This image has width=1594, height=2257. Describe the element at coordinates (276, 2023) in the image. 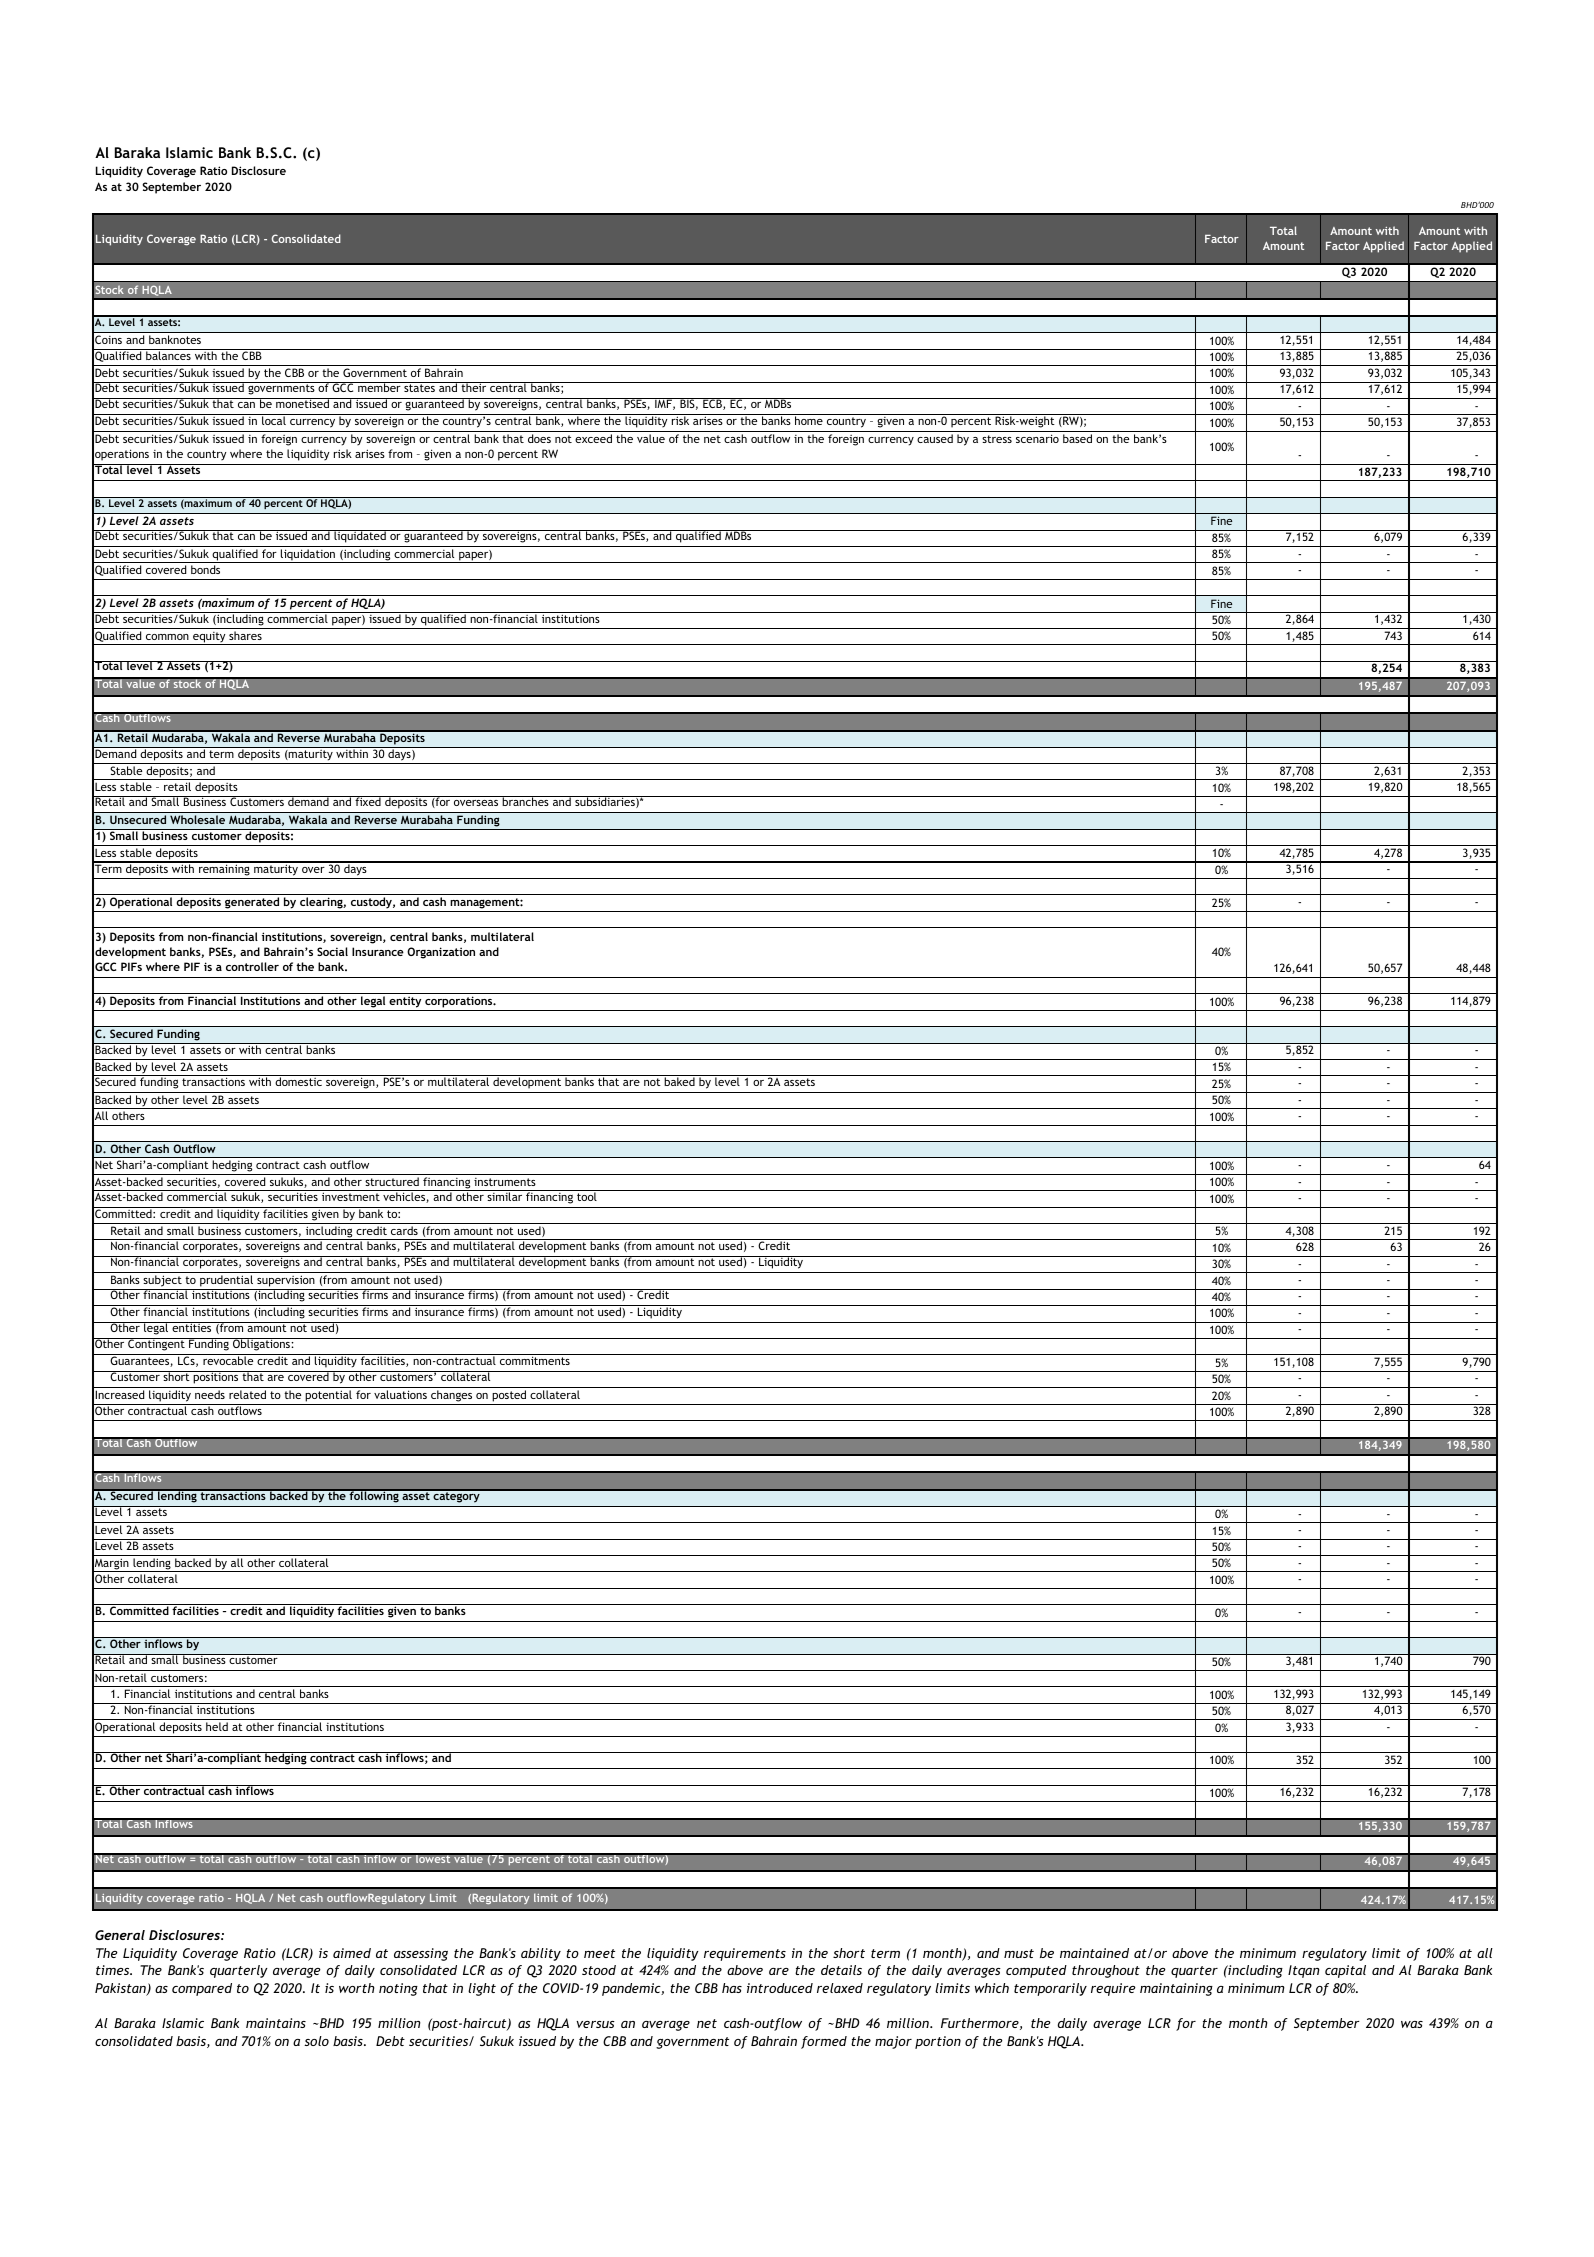

I see `maintains` at that location.
